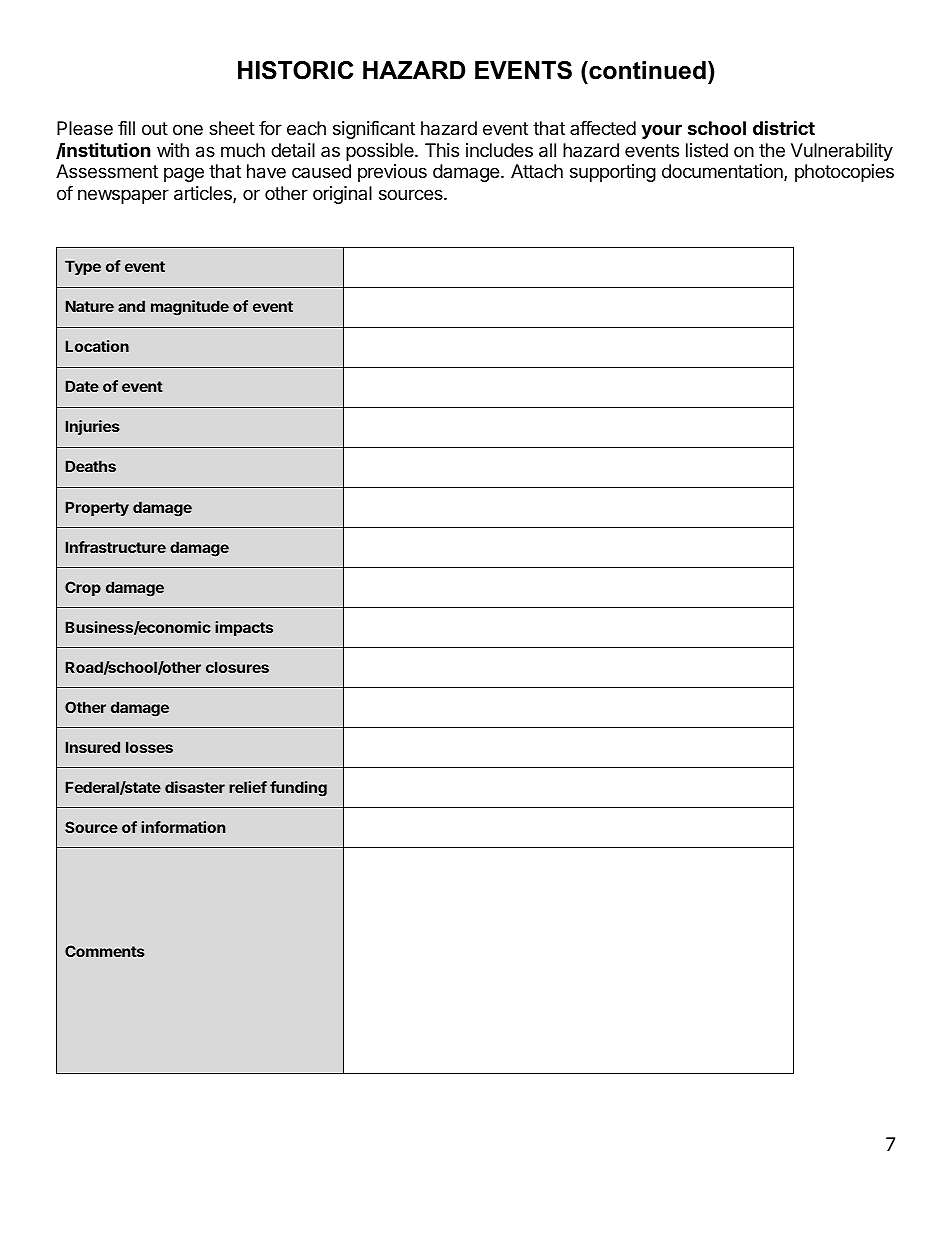  What do you see at coordinates (298, 789) in the image?
I see `funding` at bounding box center [298, 789].
